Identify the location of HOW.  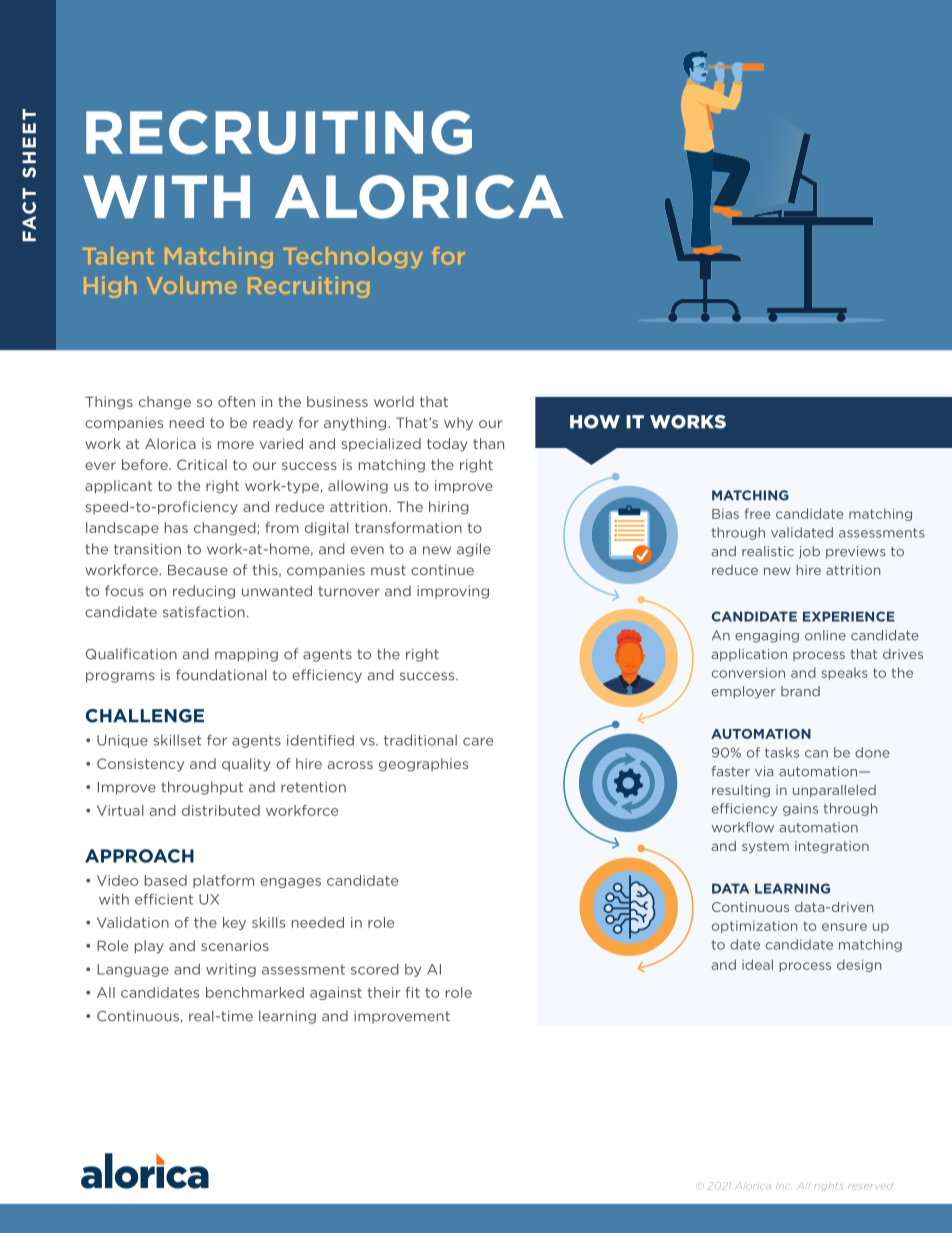
(595, 422).
